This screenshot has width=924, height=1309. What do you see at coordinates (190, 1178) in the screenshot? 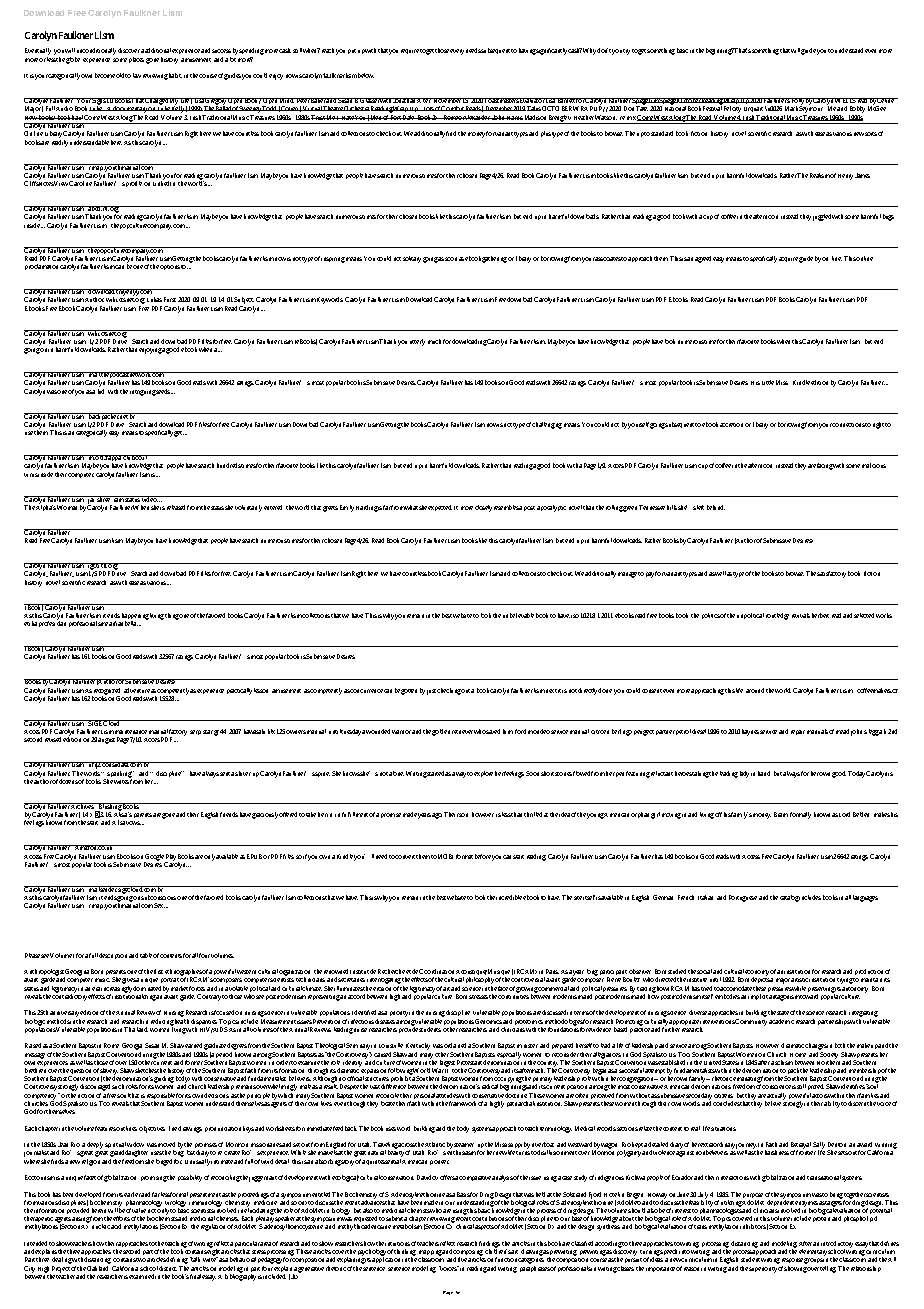
I see `possibility` at bounding box center [190, 1178].
